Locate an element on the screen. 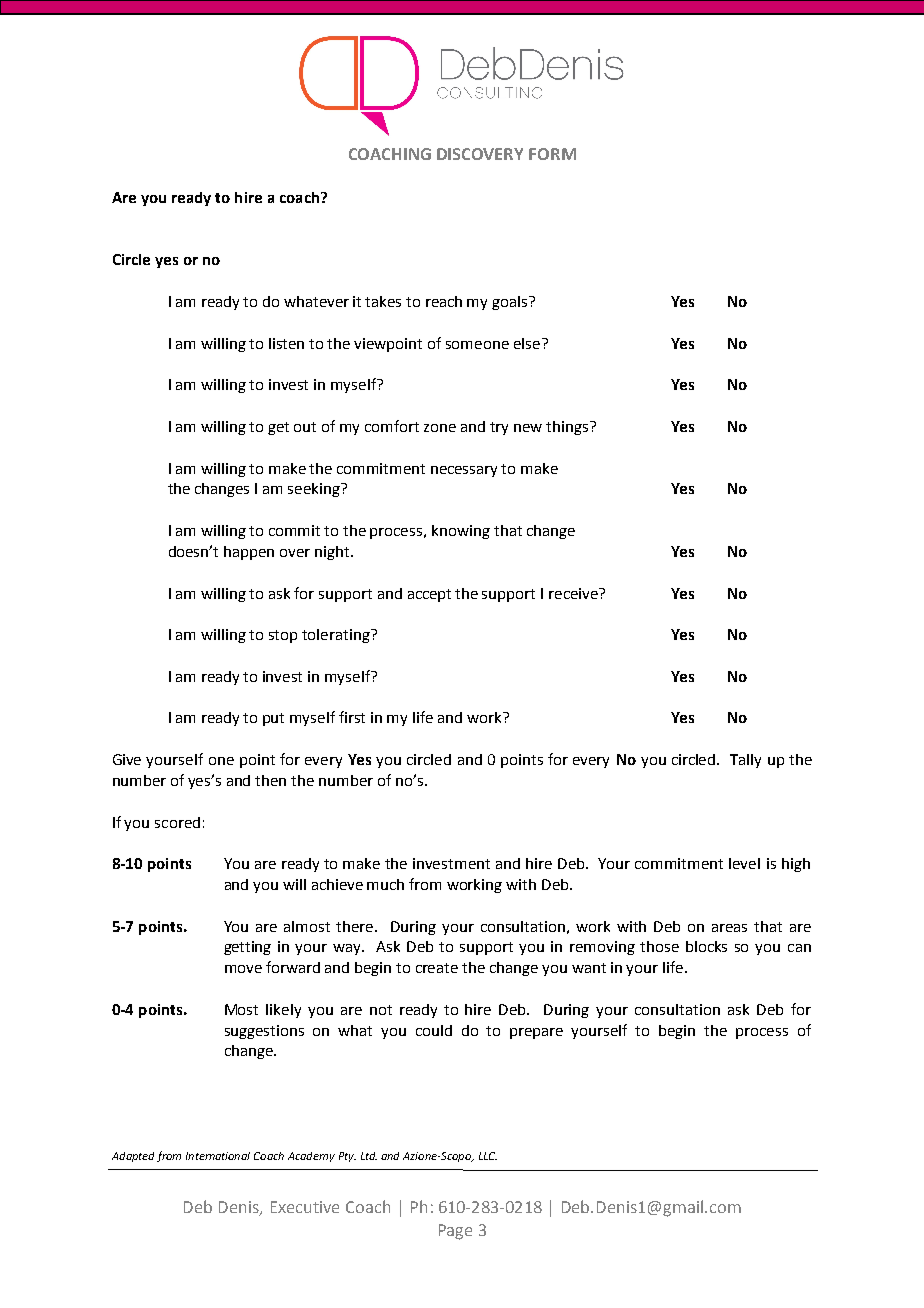 The height and width of the screenshot is (1308, 924). FORM is located at coordinates (552, 154).
